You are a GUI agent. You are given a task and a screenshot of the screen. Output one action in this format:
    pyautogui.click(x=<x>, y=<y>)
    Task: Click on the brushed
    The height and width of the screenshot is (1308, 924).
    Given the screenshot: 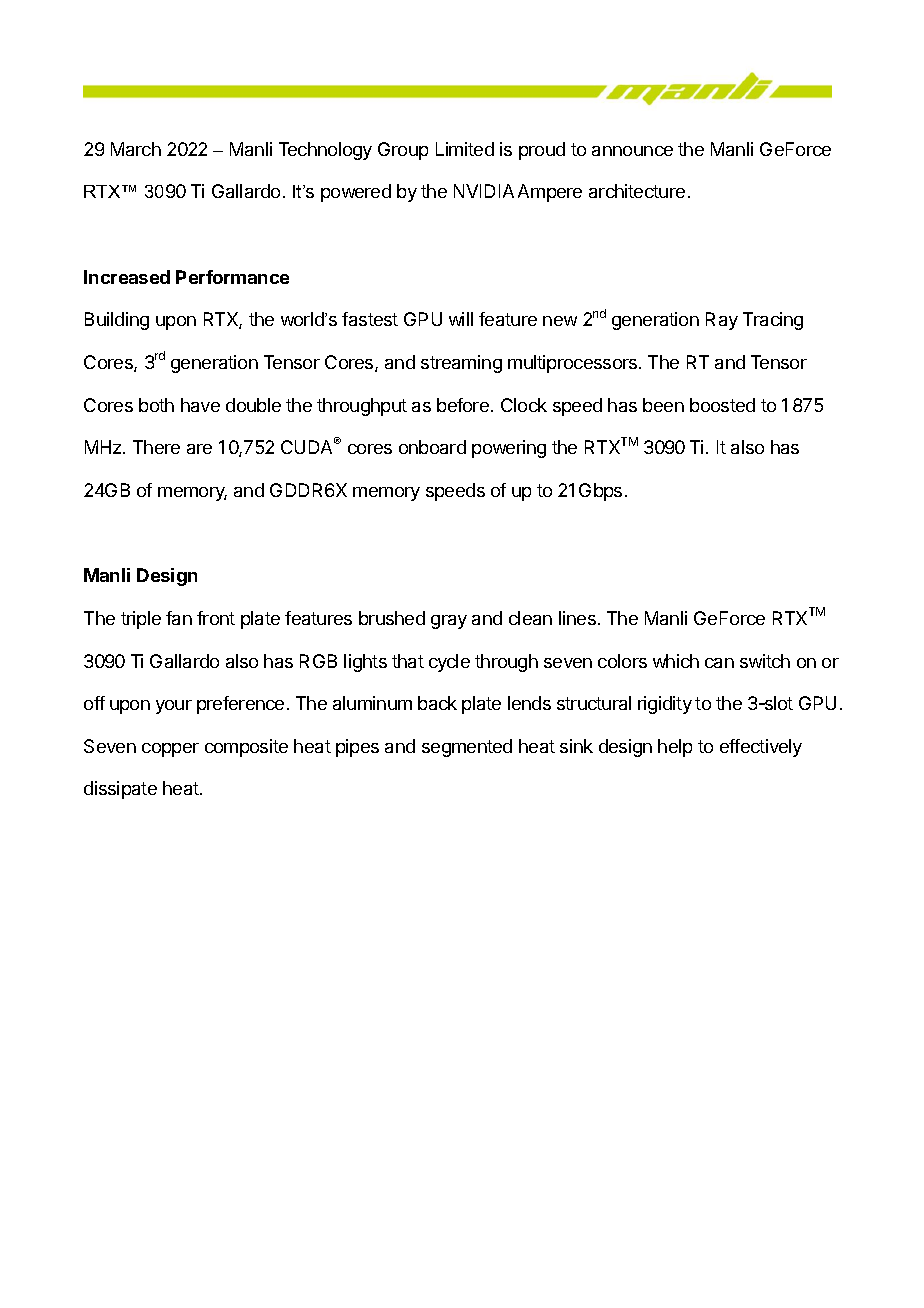 What is the action you would take?
    pyautogui.click(x=392, y=618)
